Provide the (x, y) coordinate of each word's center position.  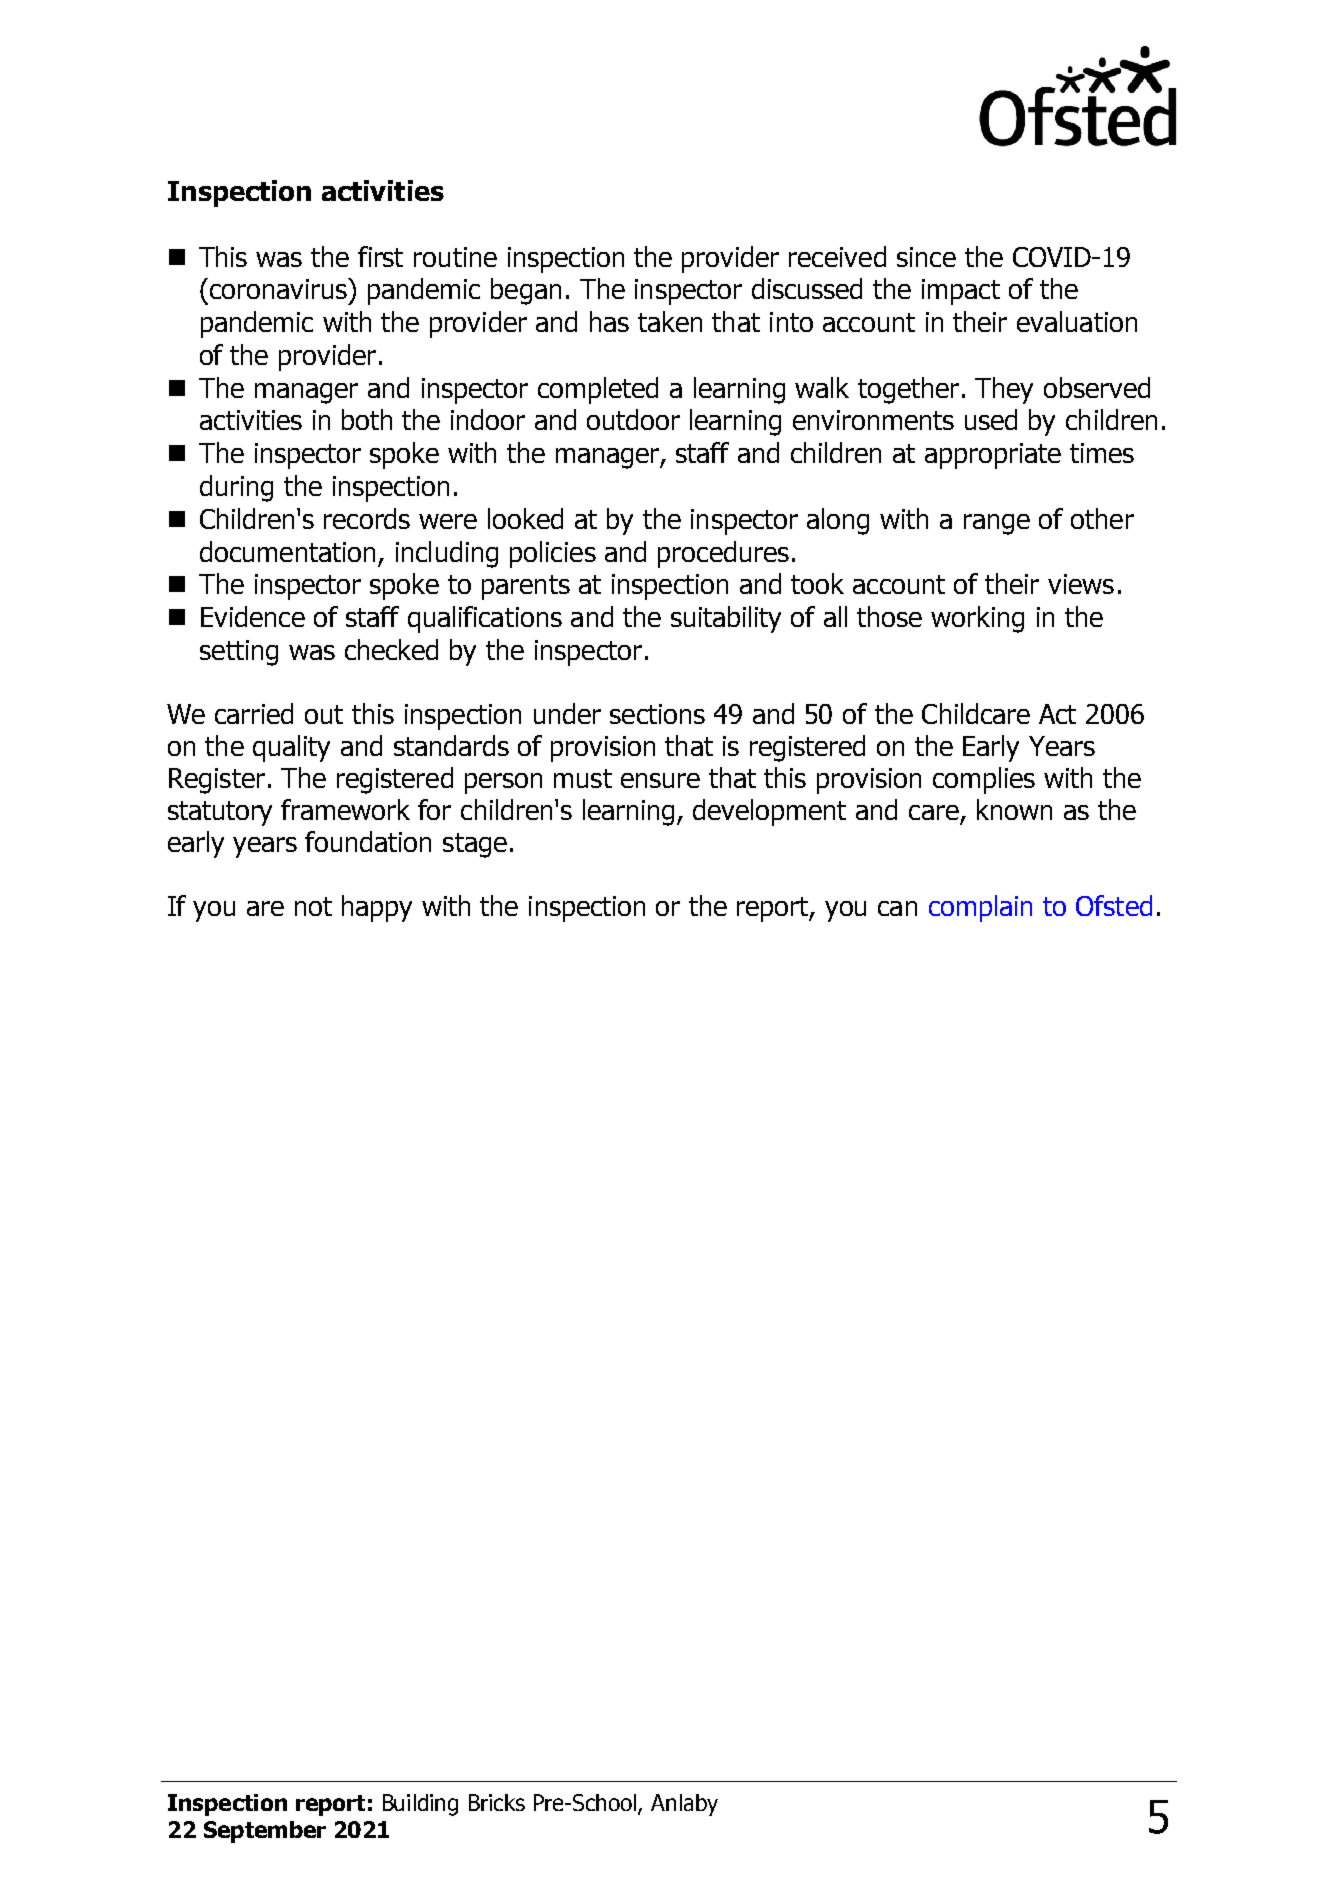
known (1014, 809)
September (265, 1832)
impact (961, 292)
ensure (660, 780)
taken (670, 321)
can (897, 908)
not (313, 906)
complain (980, 908)
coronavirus (279, 288)
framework (345, 809)
